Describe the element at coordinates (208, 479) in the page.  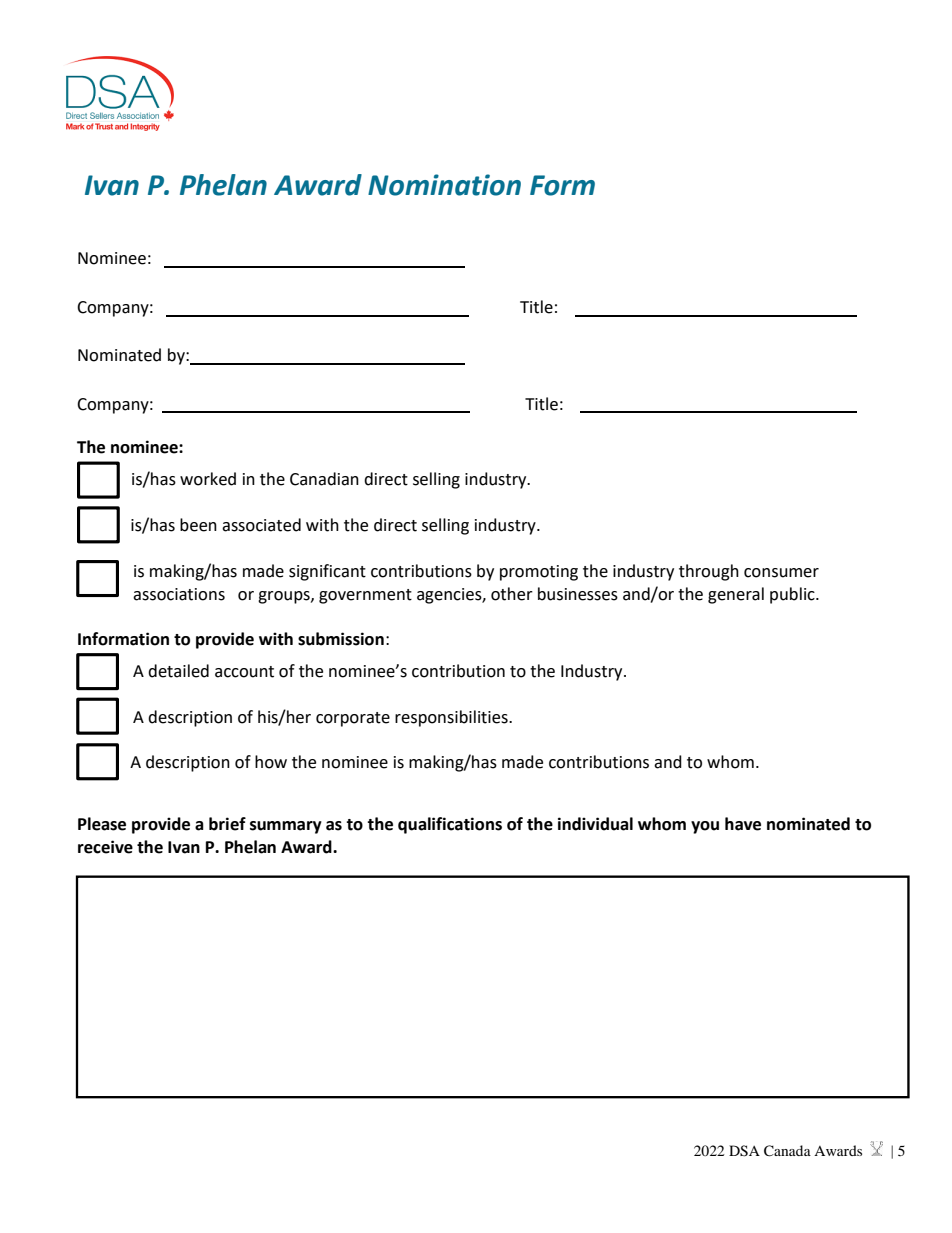
I see `worked` at that location.
